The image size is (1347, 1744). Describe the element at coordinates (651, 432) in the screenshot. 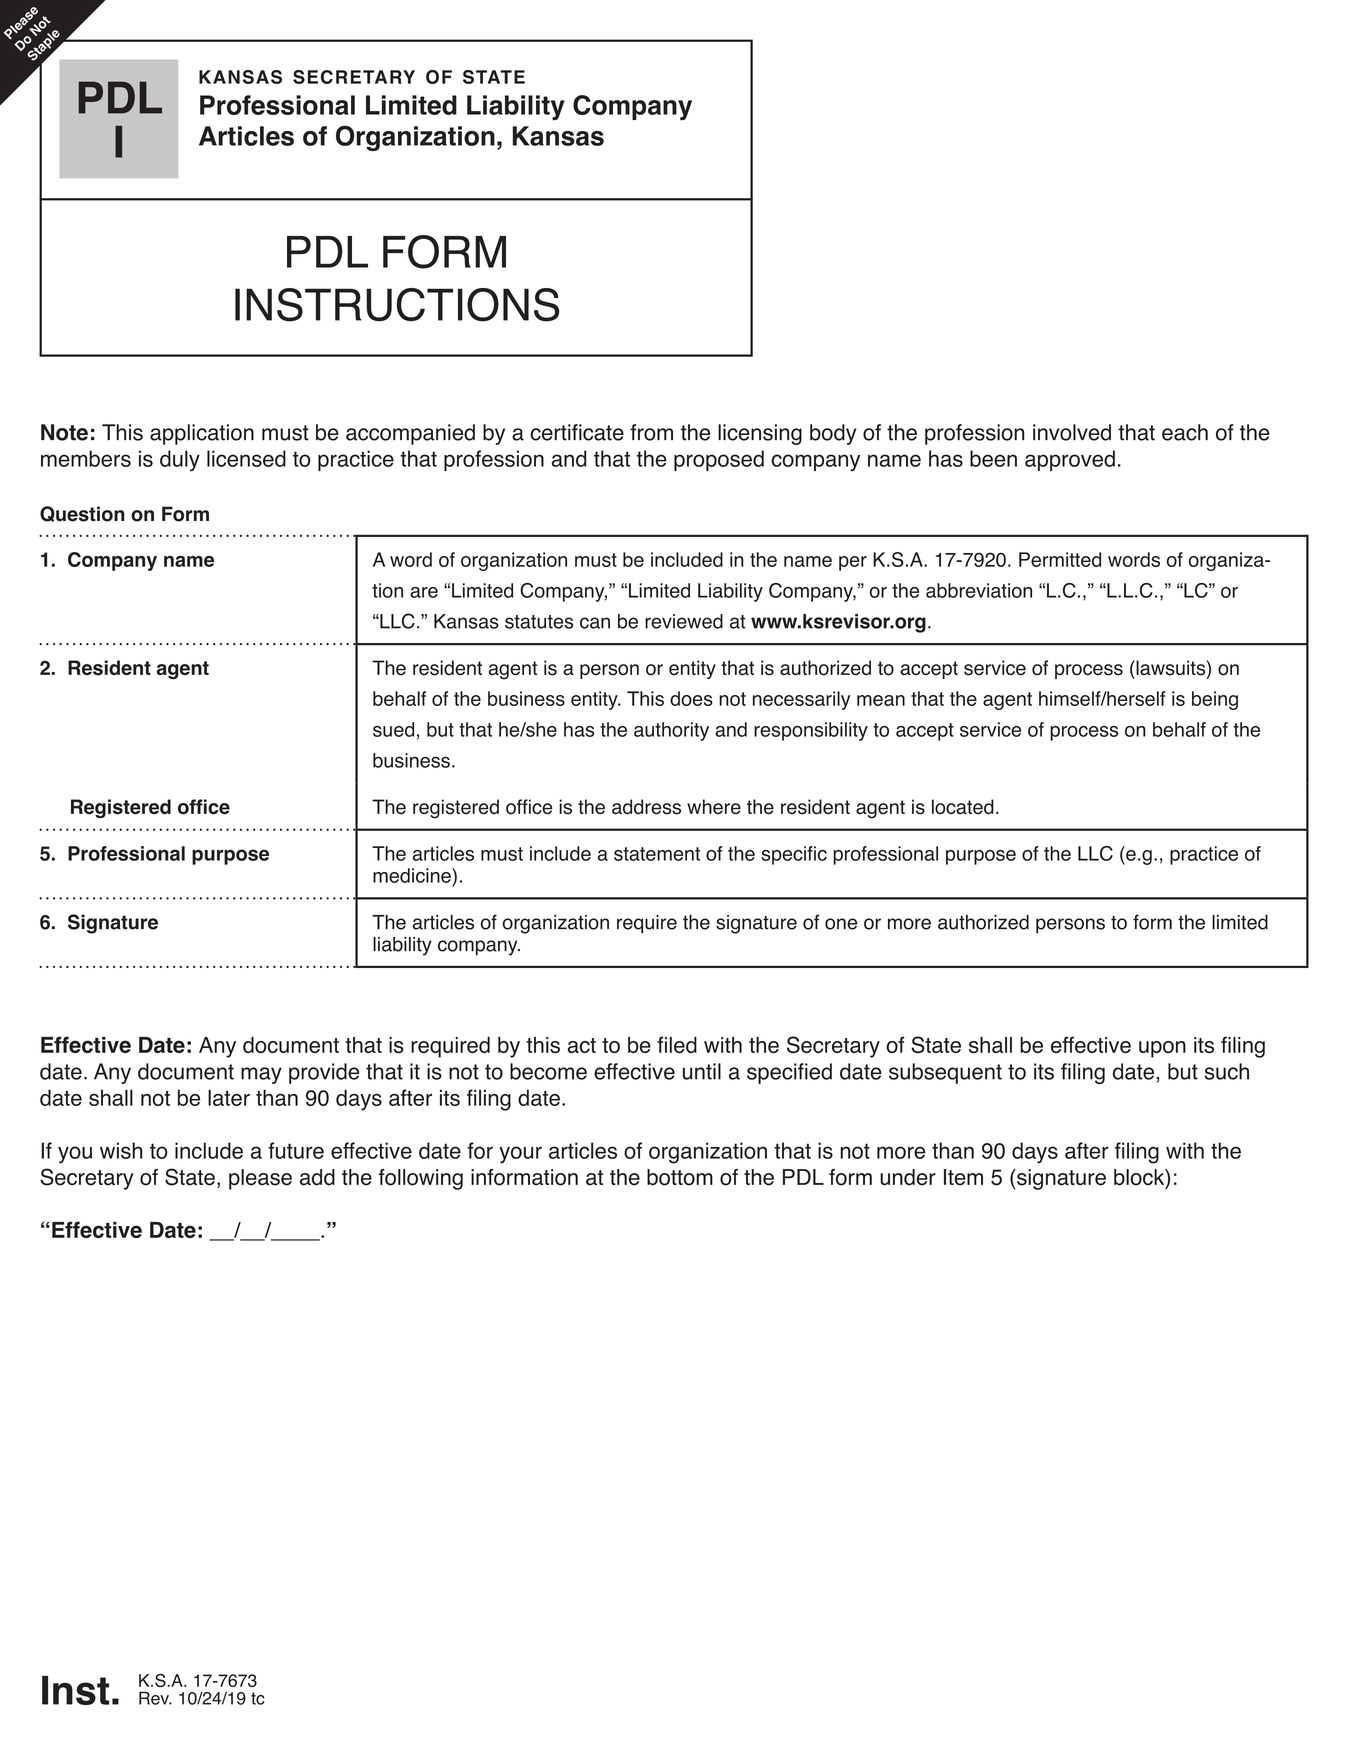

I see `from` at that location.
